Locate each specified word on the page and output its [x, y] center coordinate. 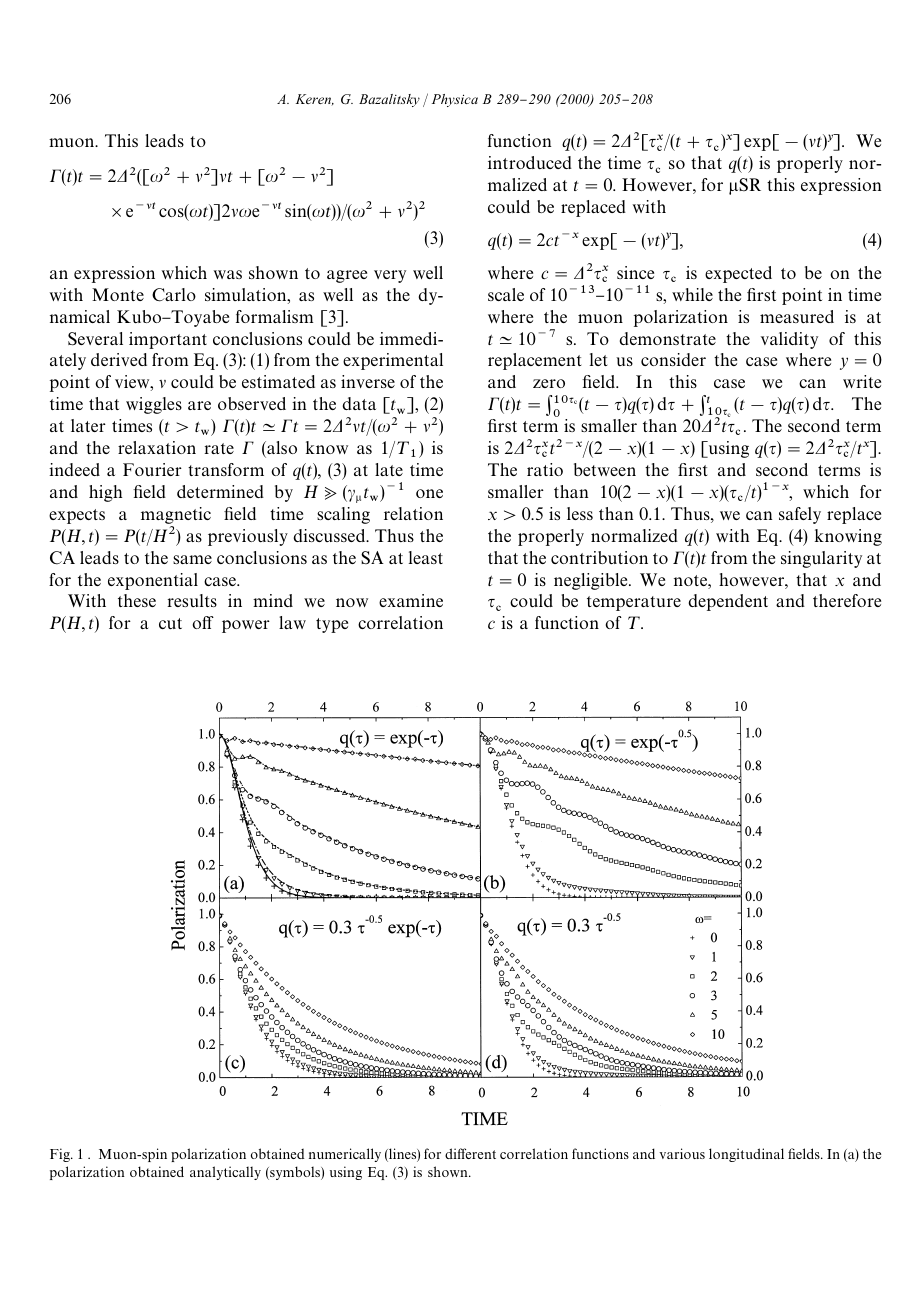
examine [411, 600]
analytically [225, 1173]
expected [738, 274]
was [228, 274]
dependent [728, 602]
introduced [530, 162]
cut [170, 623]
